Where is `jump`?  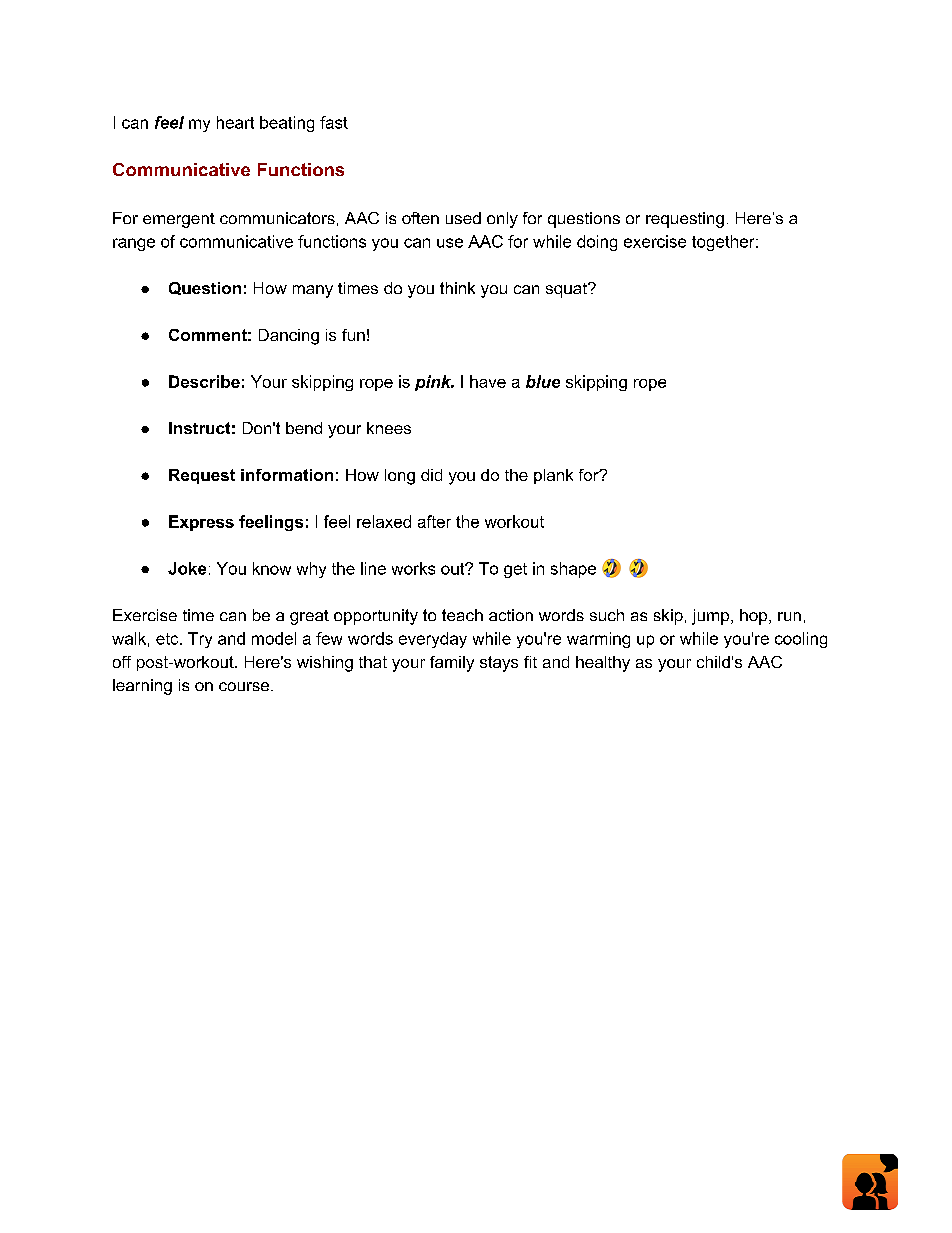
jump is located at coordinates (712, 617).
